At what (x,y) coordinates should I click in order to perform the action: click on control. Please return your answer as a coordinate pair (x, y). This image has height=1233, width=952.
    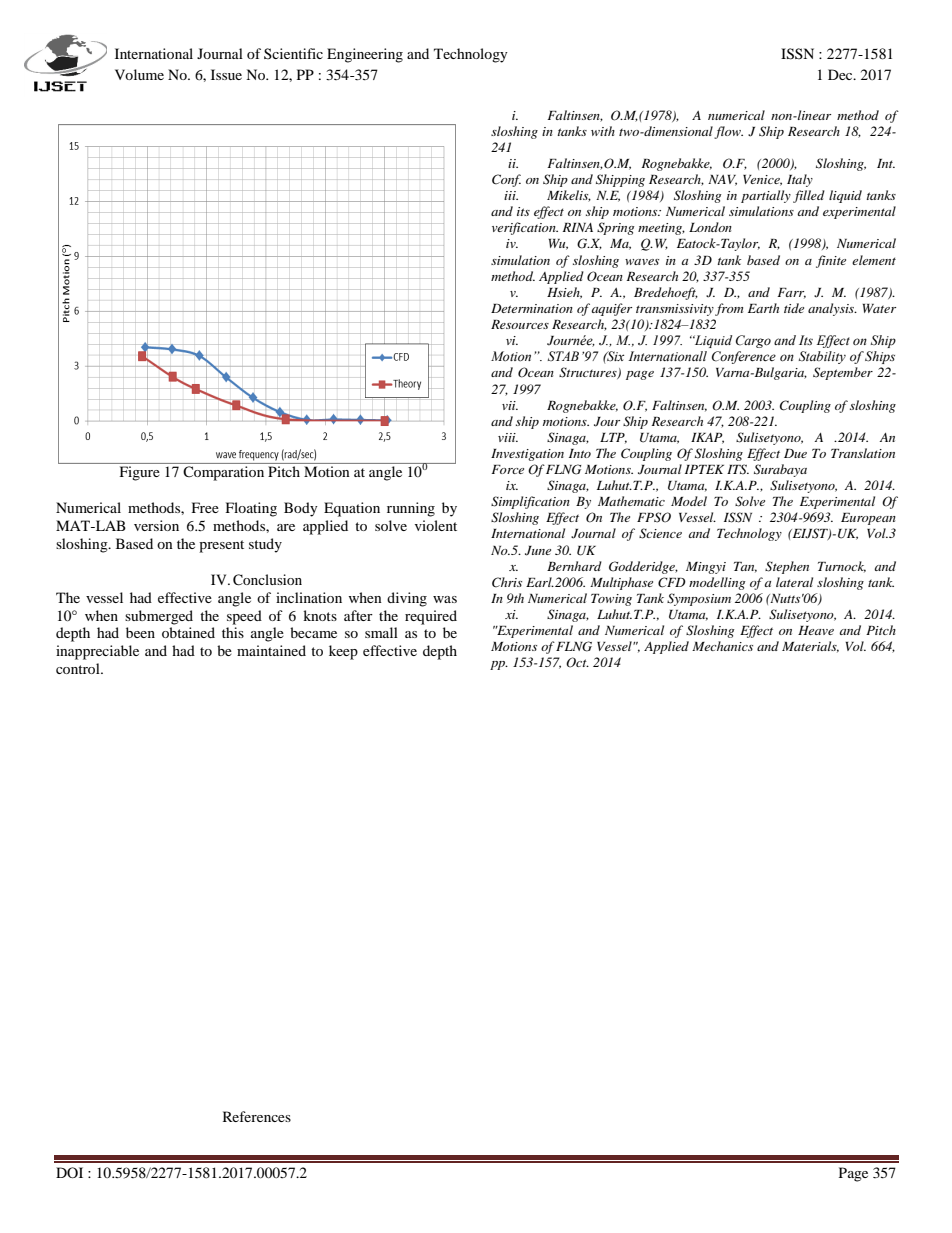
    Looking at the image, I should click on (79, 668).
